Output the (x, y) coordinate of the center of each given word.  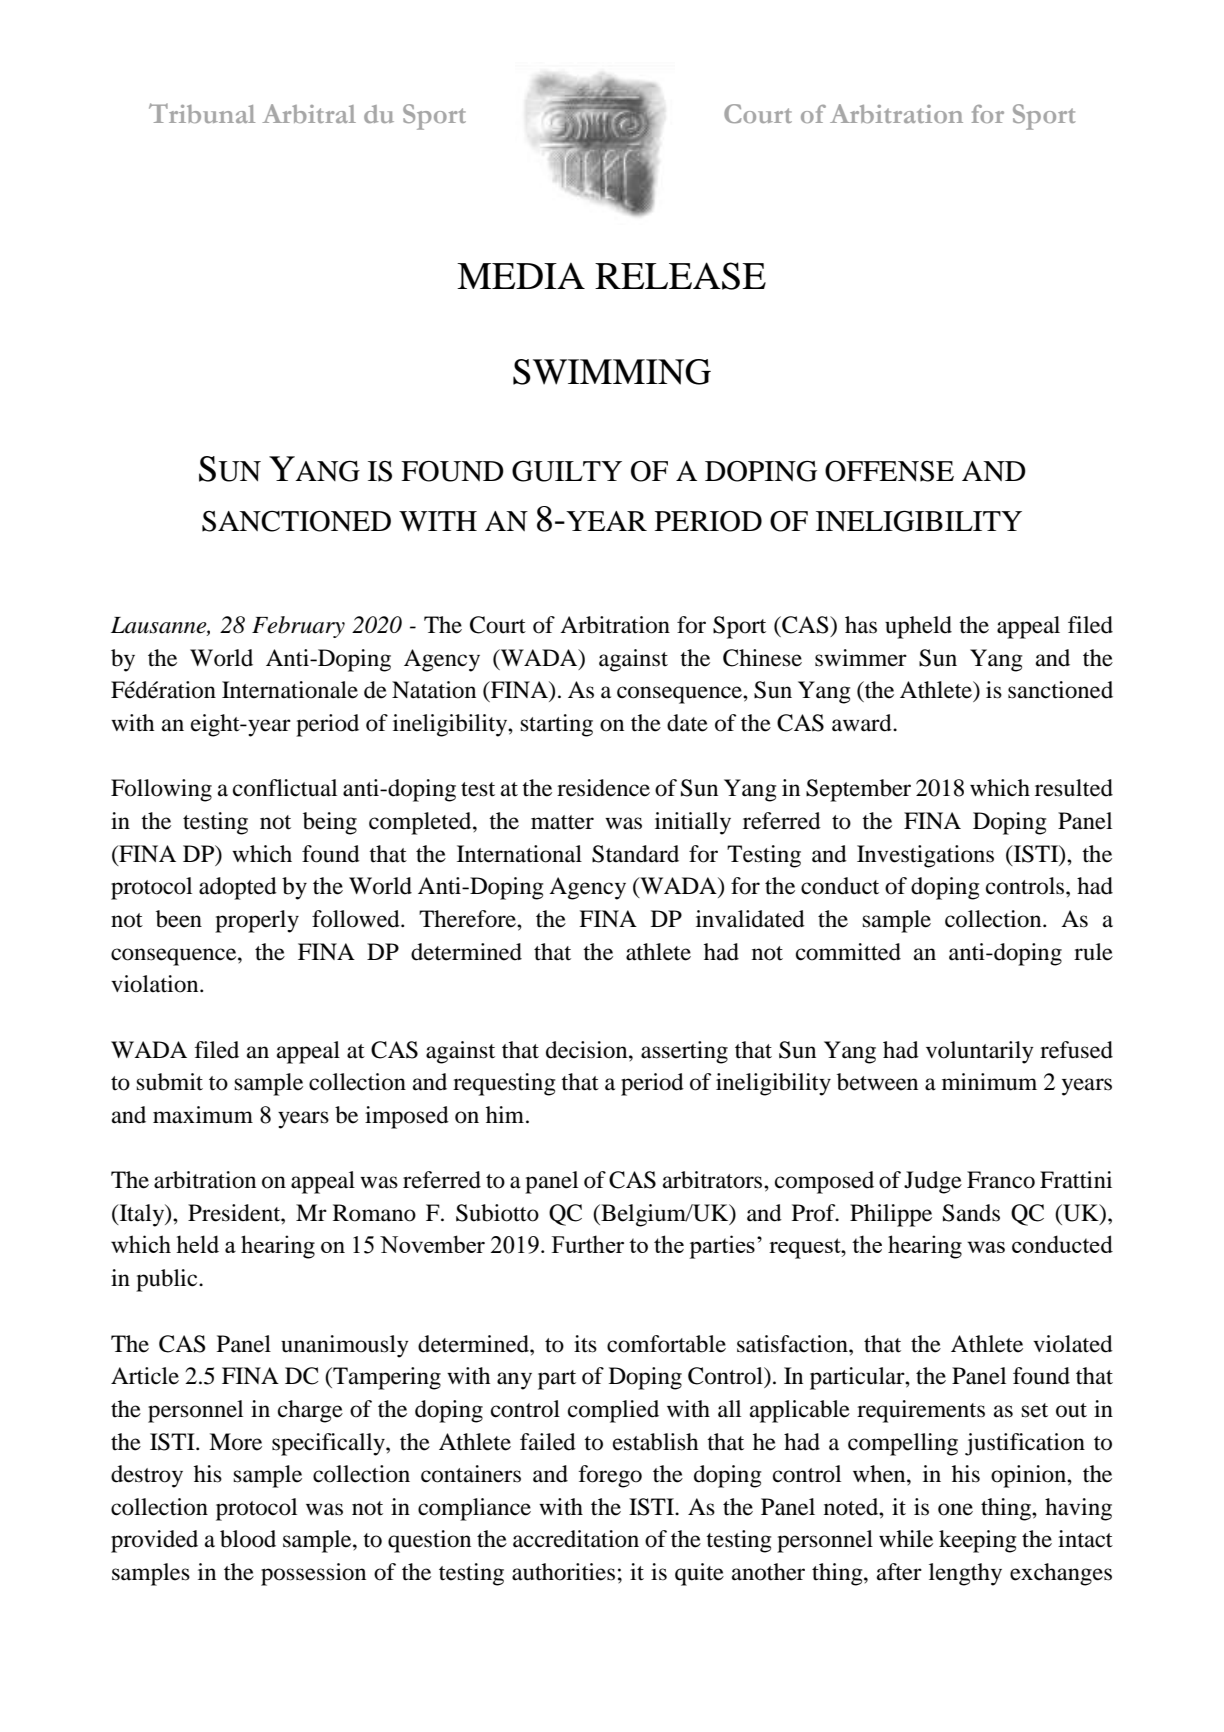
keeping (977, 1541)
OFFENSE (889, 471)
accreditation (576, 1539)
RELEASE (680, 276)
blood (248, 1539)
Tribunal (202, 113)
